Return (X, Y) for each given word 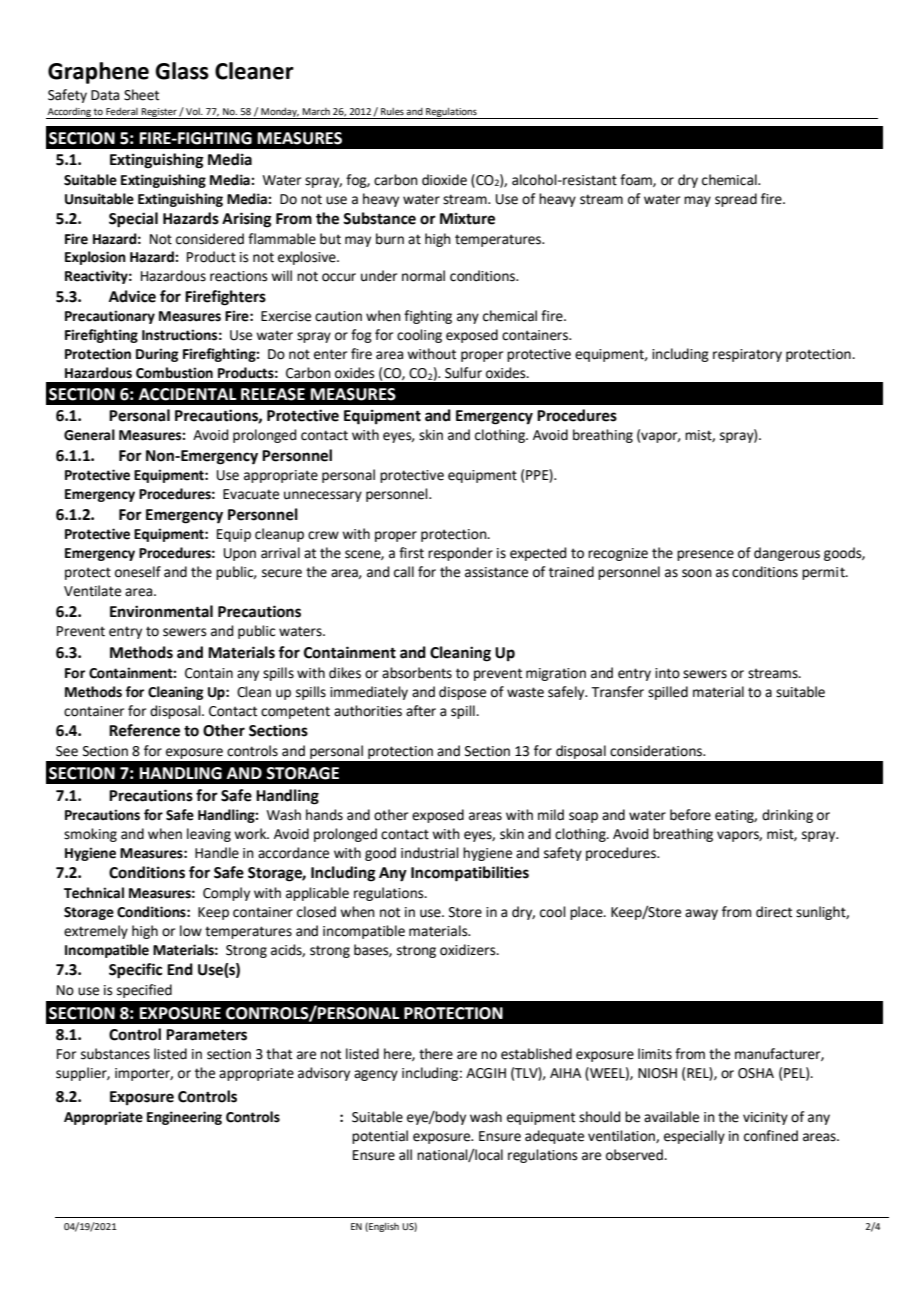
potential (380, 1137)
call (404, 572)
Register (159, 113)
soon (697, 573)
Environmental (161, 611)
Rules (392, 111)
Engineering (184, 1118)
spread (736, 200)
